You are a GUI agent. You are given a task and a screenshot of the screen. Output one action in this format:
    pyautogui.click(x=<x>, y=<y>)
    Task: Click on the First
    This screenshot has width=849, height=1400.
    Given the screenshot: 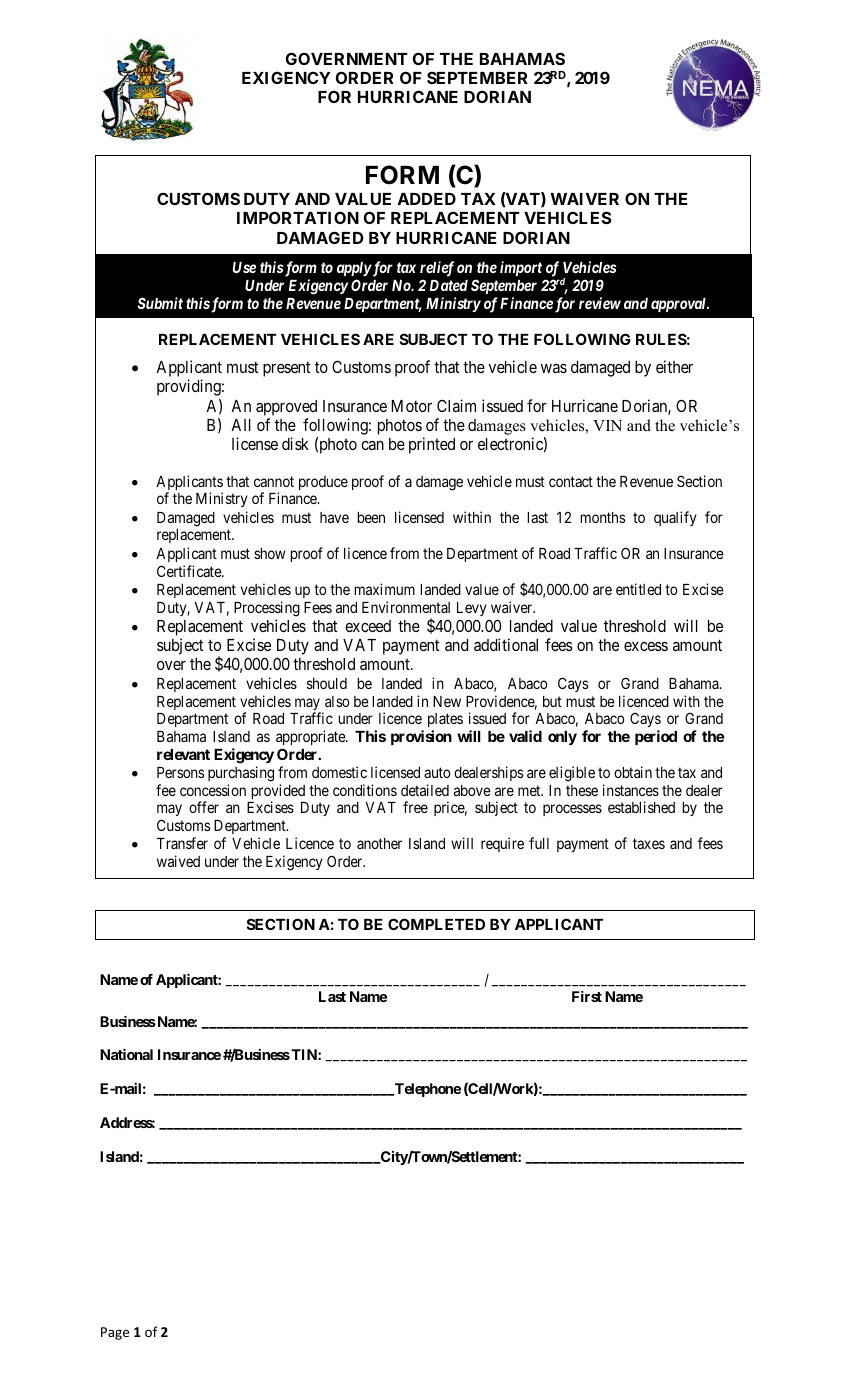 What is the action you would take?
    pyautogui.click(x=587, y=996)
